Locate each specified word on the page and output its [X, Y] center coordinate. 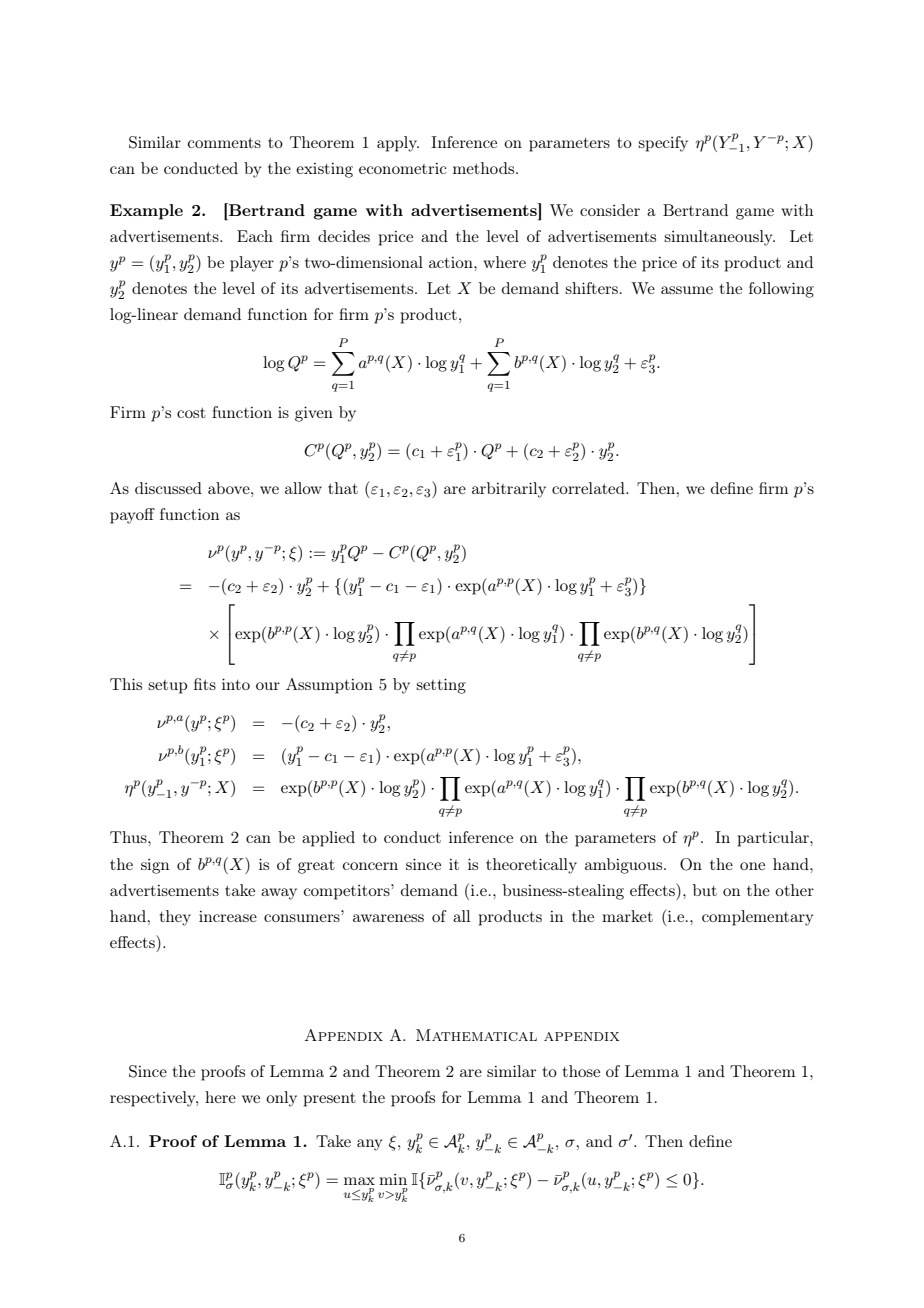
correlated [589, 488]
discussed [168, 488]
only [281, 1099]
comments [224, 143]
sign [155, 866]
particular [774, 839]
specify [663, 144]
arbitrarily [509, 490]
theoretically [531, 866]
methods [485, 168]
